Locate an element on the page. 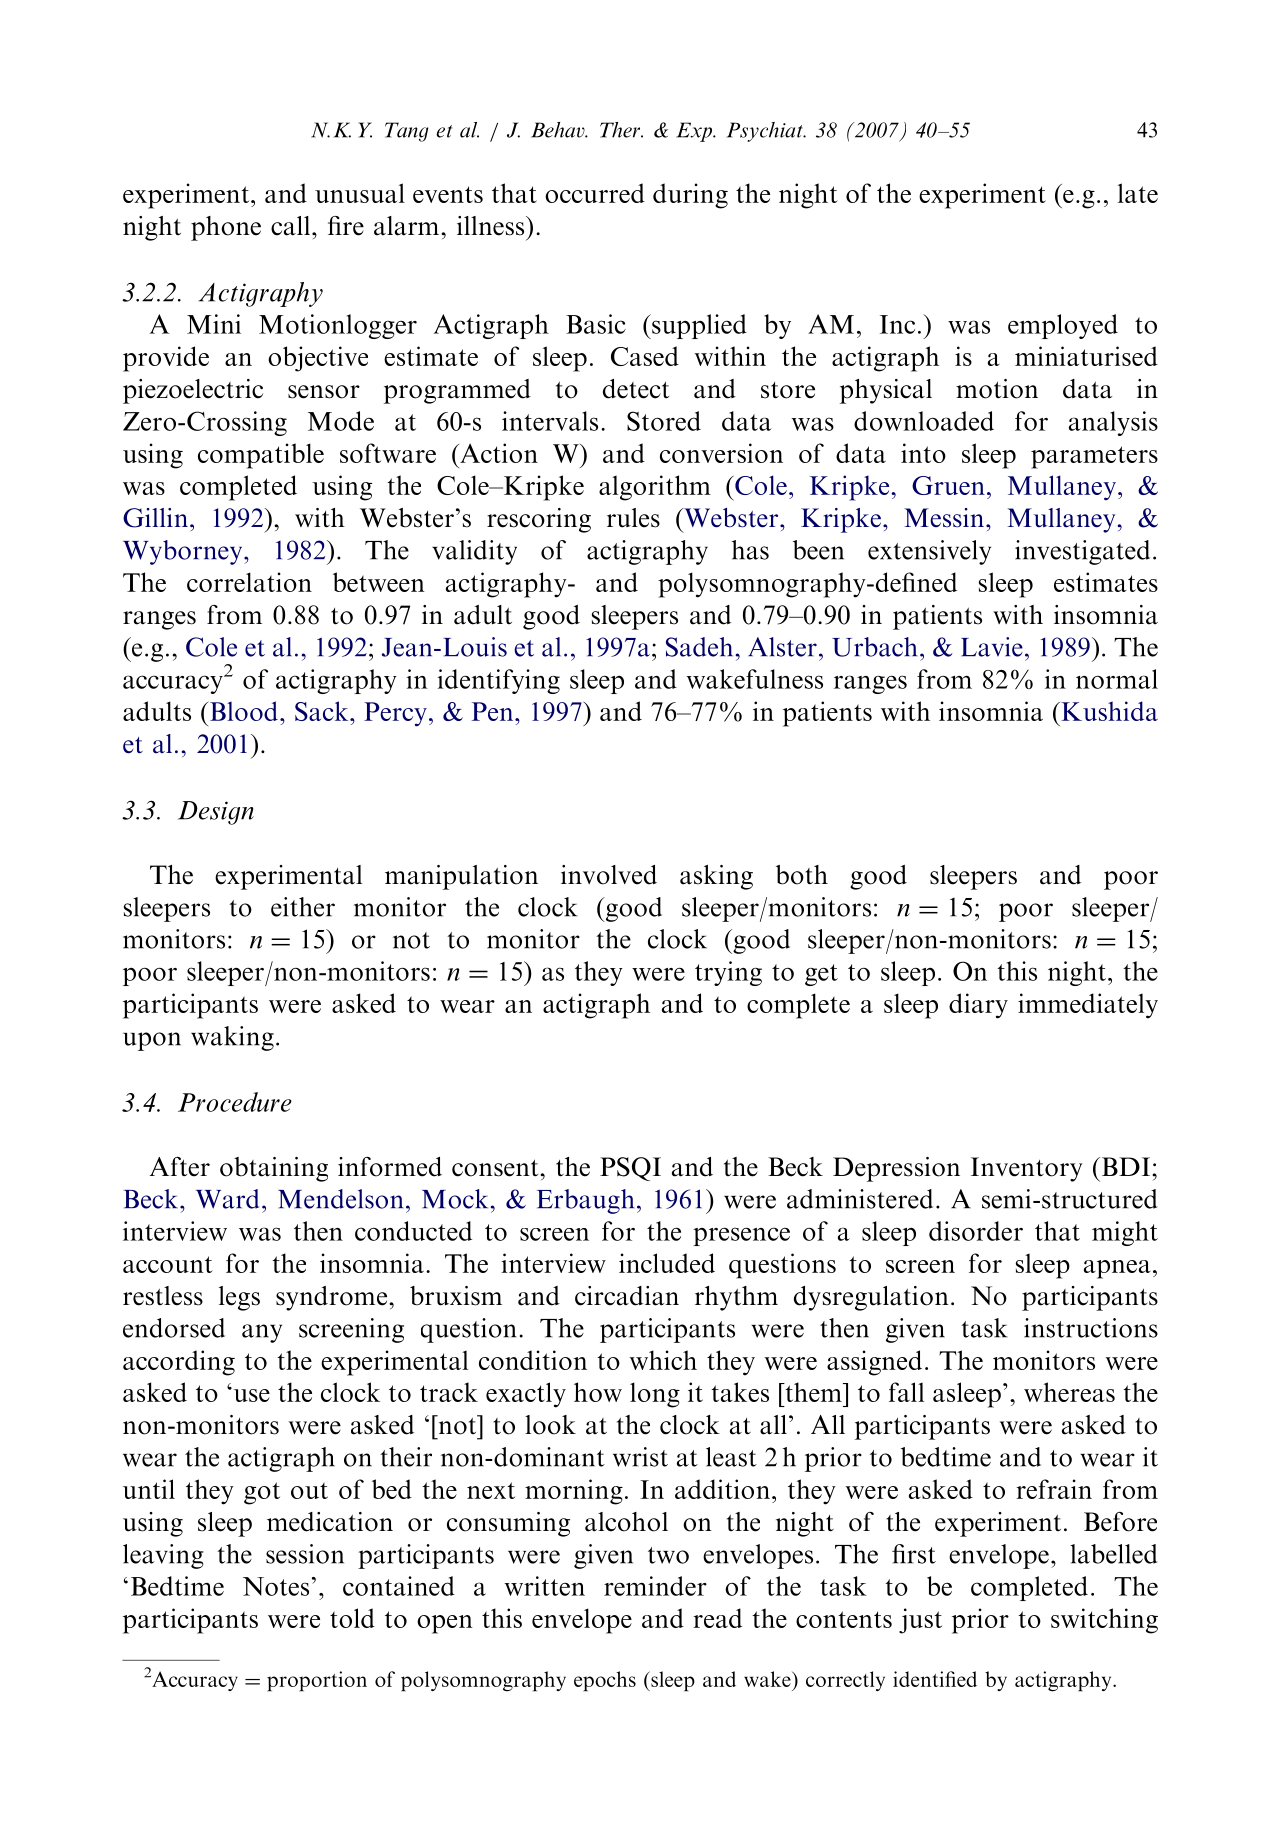 The image size is (1262, 1836). diary is located at coordinates (978, 1006).
